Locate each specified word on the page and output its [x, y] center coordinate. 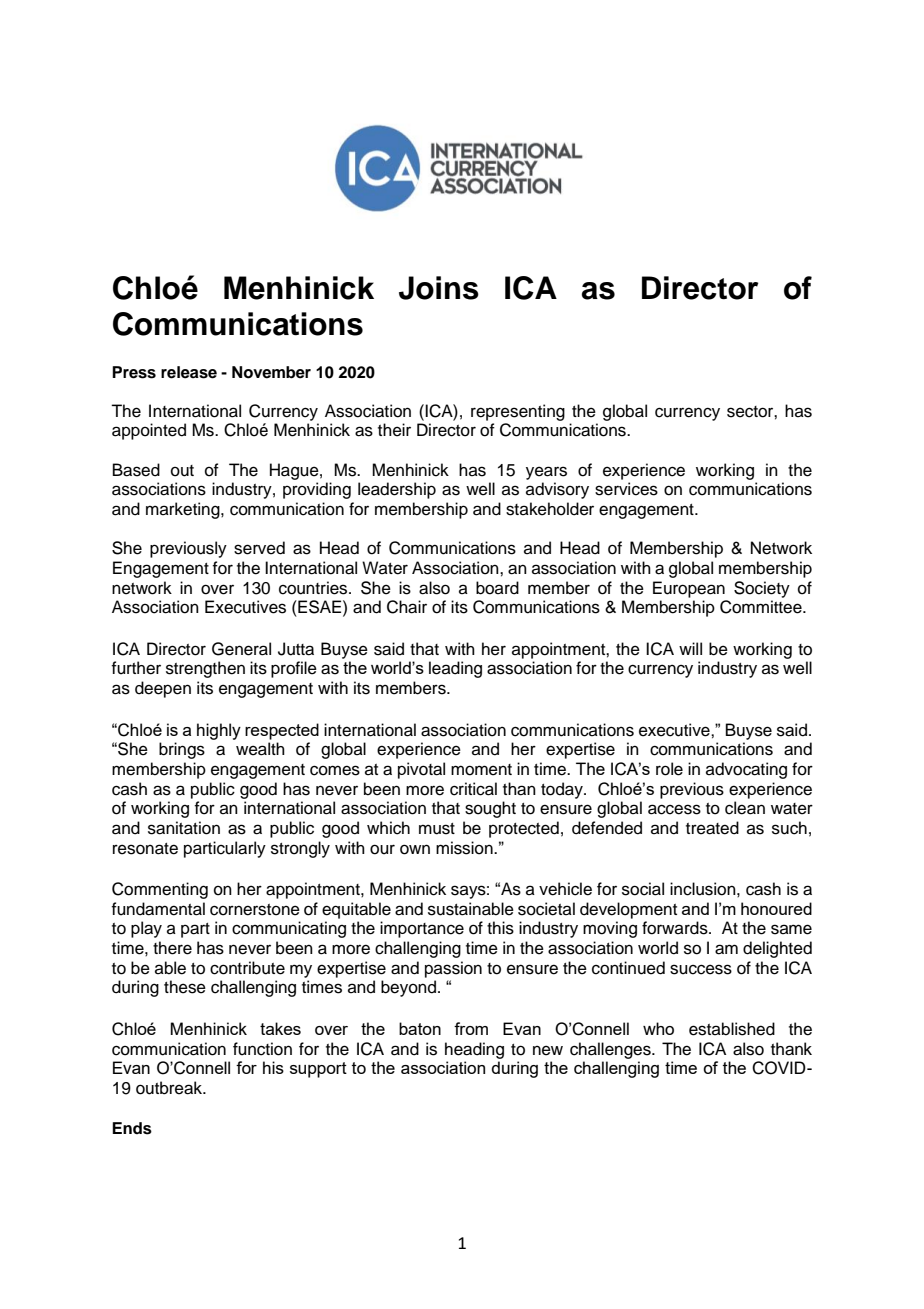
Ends [132, 1128]
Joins [439, 288]
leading [455, 669]
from [471, 1028]
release [189, 372]
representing [518, 412]
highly [219, 731]
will [690, 648]
